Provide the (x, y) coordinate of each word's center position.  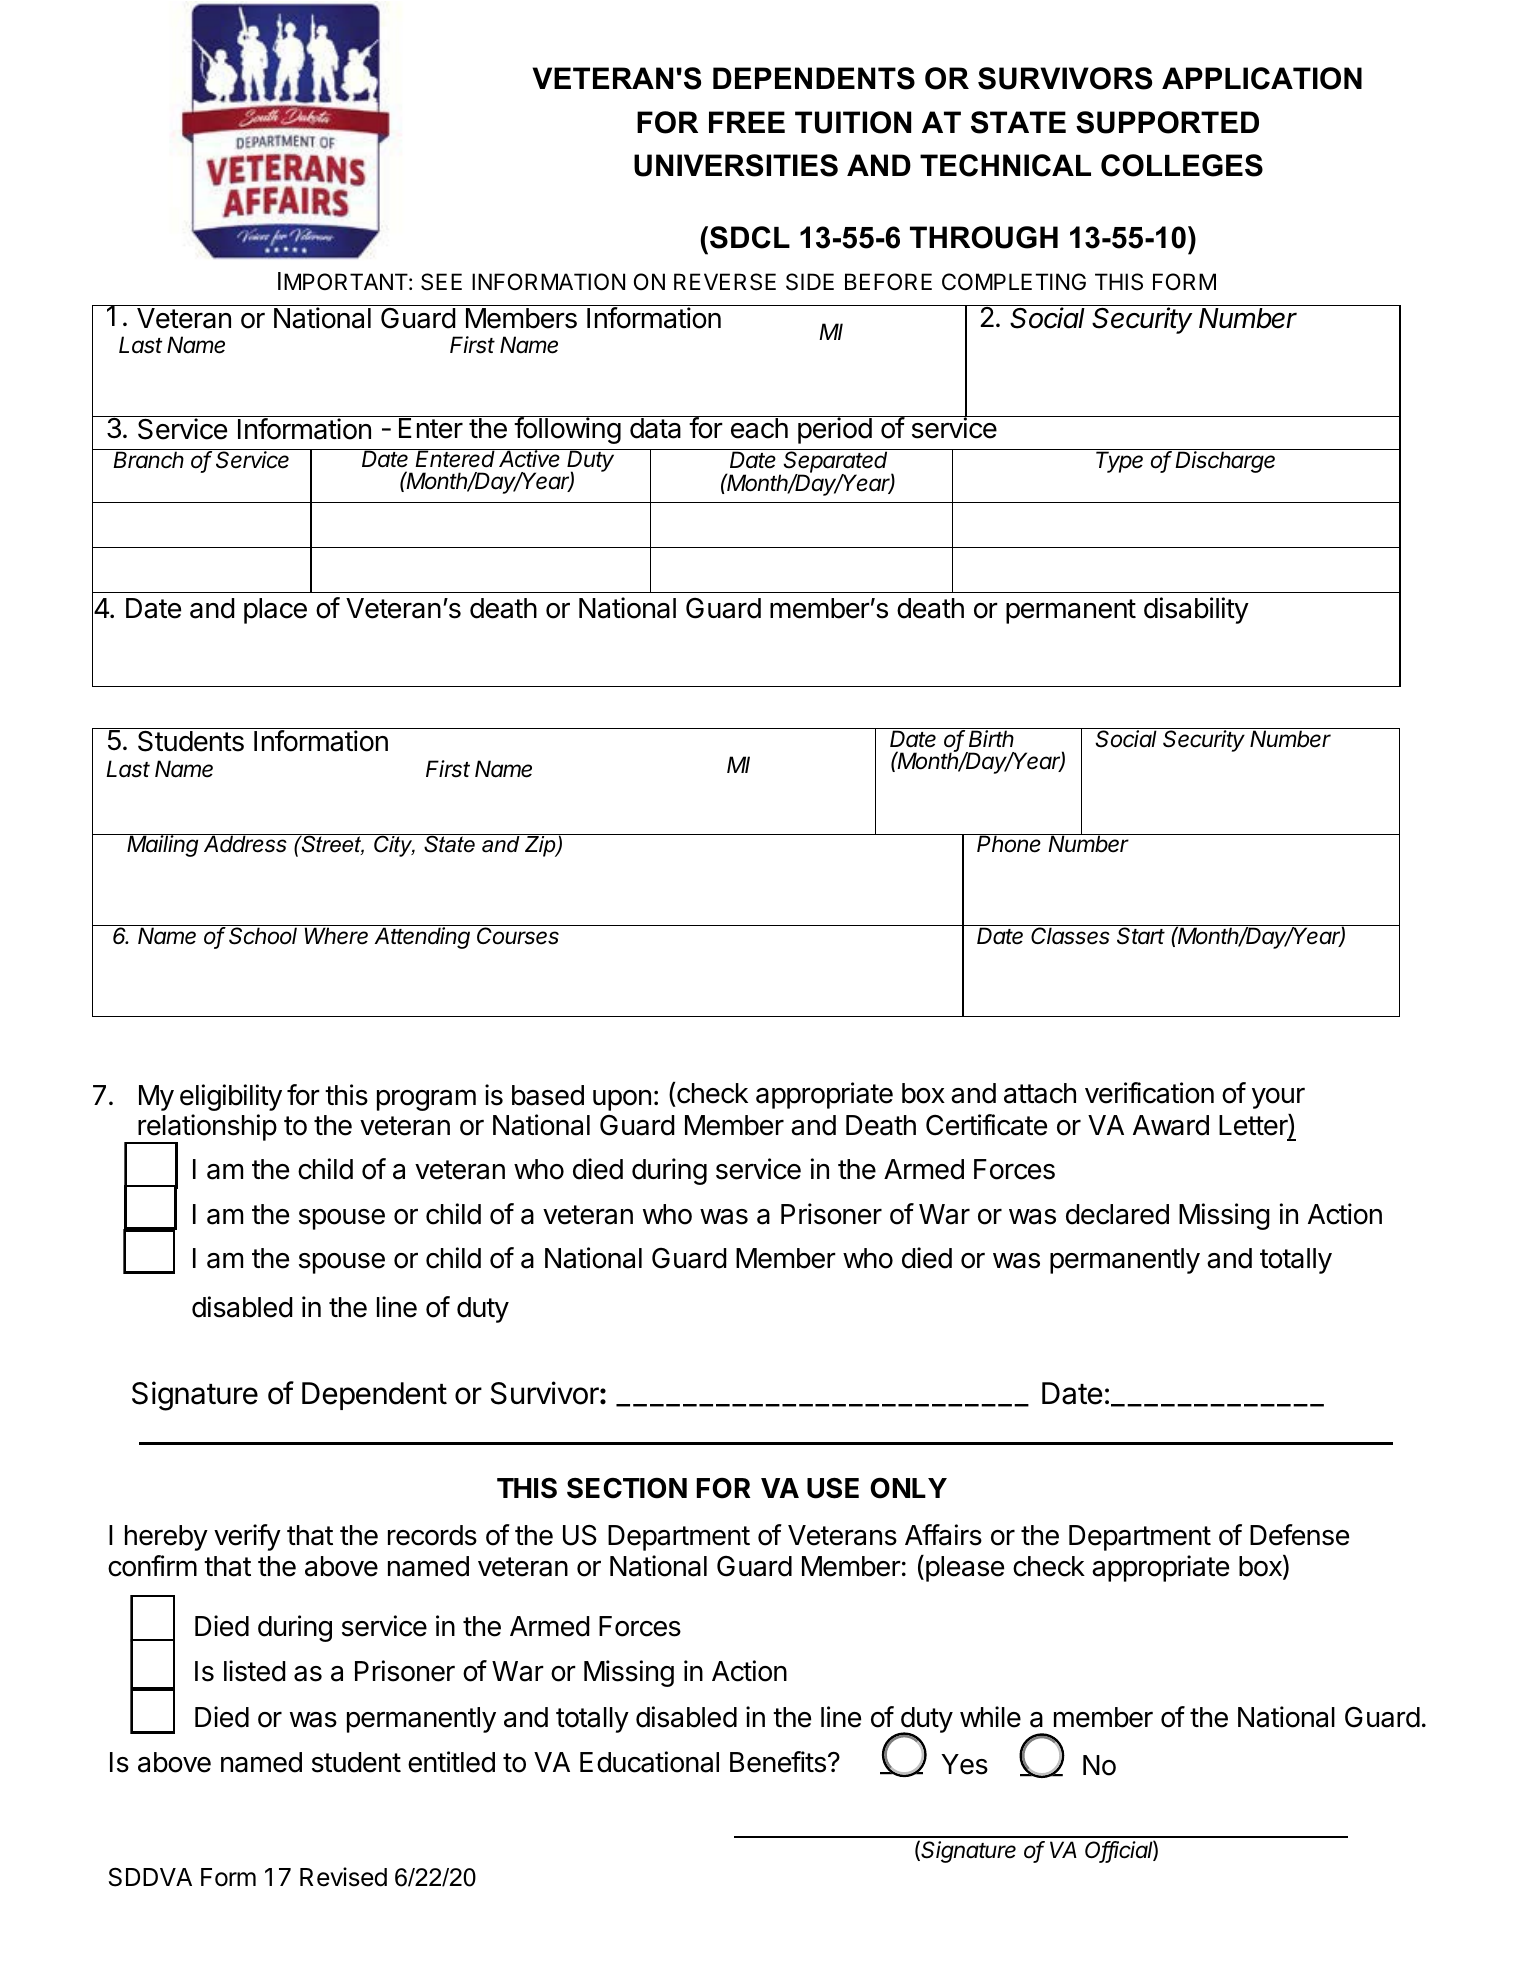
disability (1196, 610)
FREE (747, 122)
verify (247, 1537)
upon (622, 1100)
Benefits (778, 1762)
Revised (343, 1877)
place (275, 611)
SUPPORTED (1167, 122)
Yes (964, 1764)
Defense (1299, 1535)
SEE (441, 282)
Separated (836, 462)
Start (1142, 935)
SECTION (627, 1488)
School (264, 935)
